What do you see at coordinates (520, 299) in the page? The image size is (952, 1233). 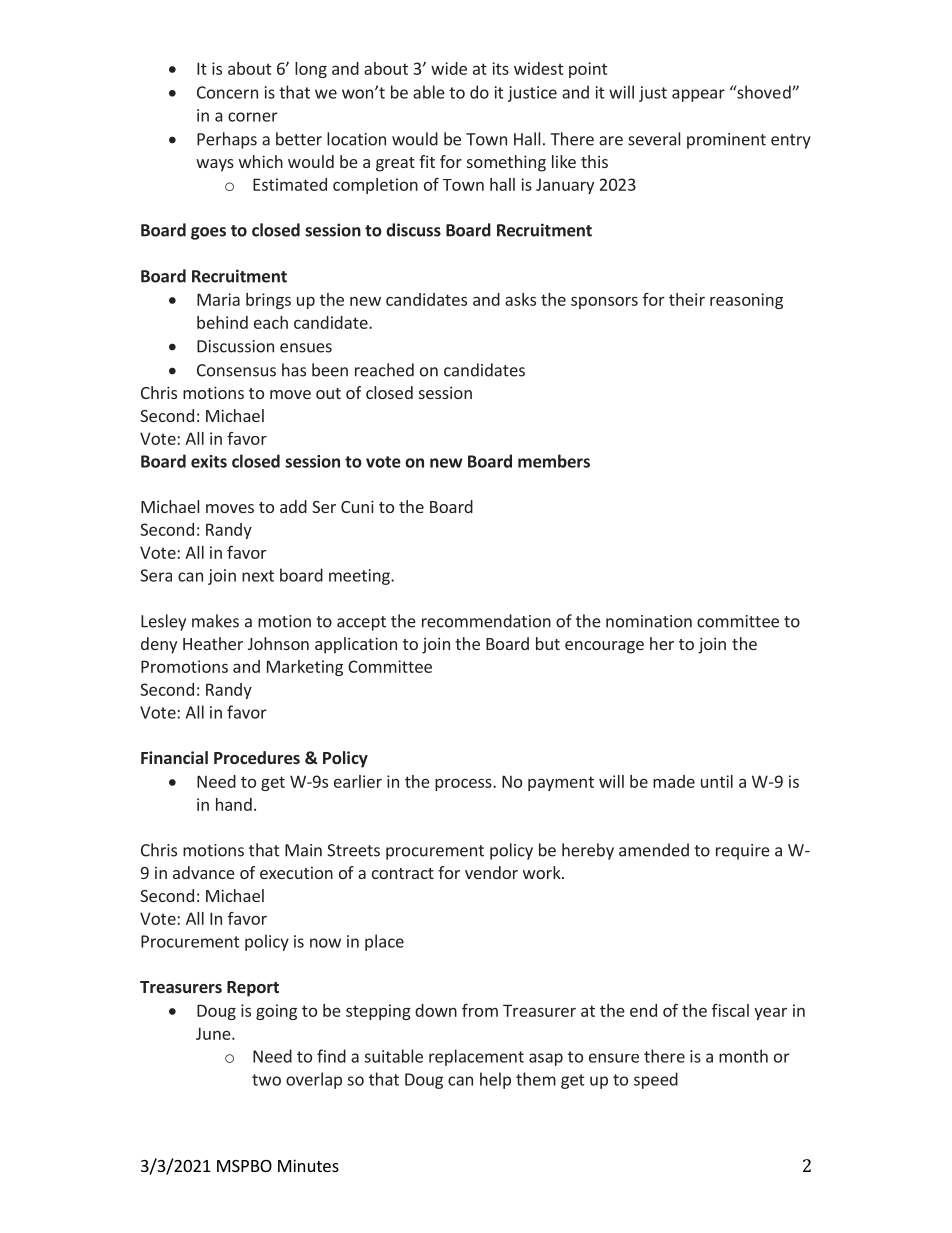 I see `asks` at bounding box center [520, 299].
